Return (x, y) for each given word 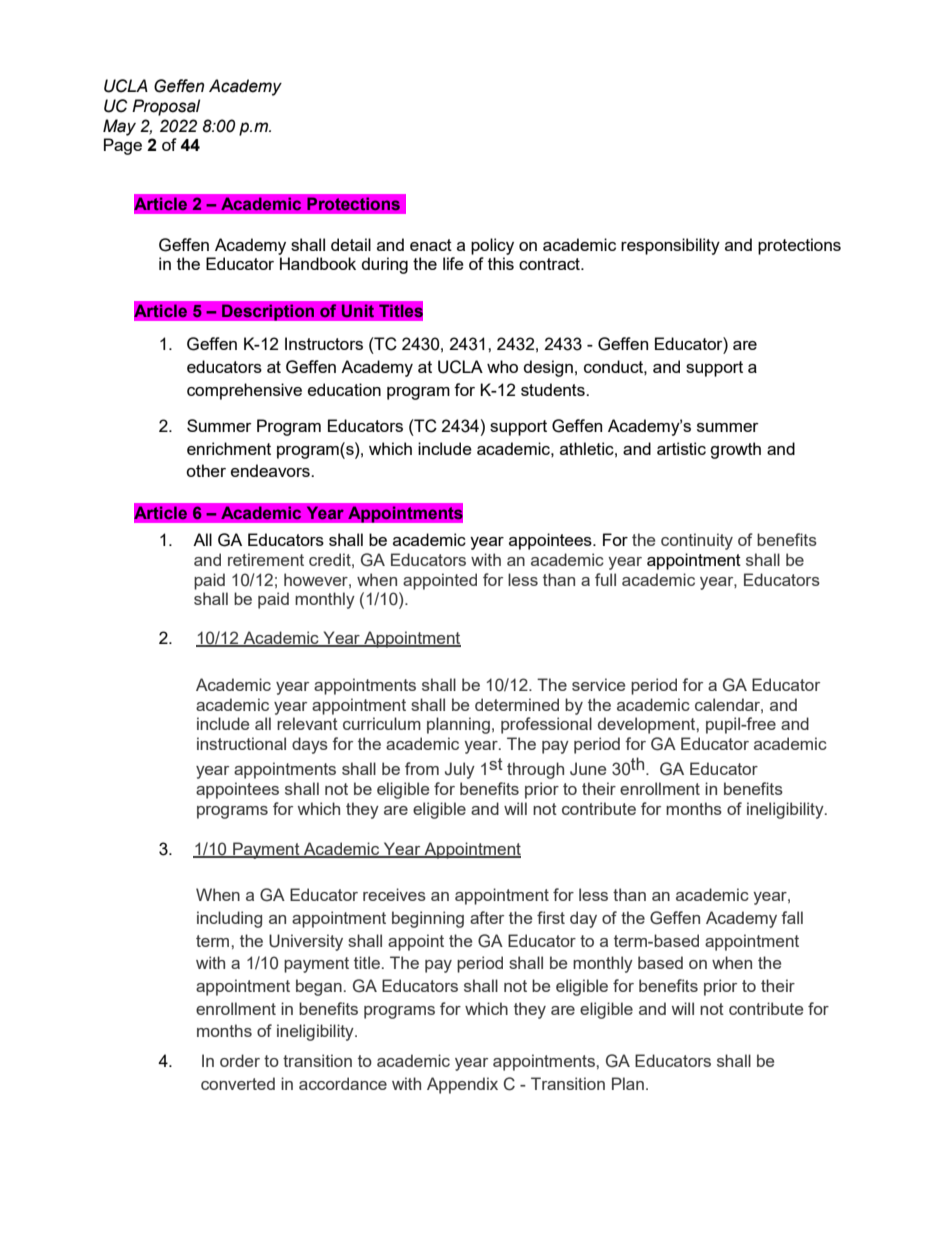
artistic (681, 448)
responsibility (670, 246)
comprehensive (244, 391)
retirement (266, 559)
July (460, 770)
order (240, 1060)
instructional (241, 743)
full (605, 579)
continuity (697, 541)
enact (431, 245)
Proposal (166, 107)
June (588, 769)
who (502, 366)
